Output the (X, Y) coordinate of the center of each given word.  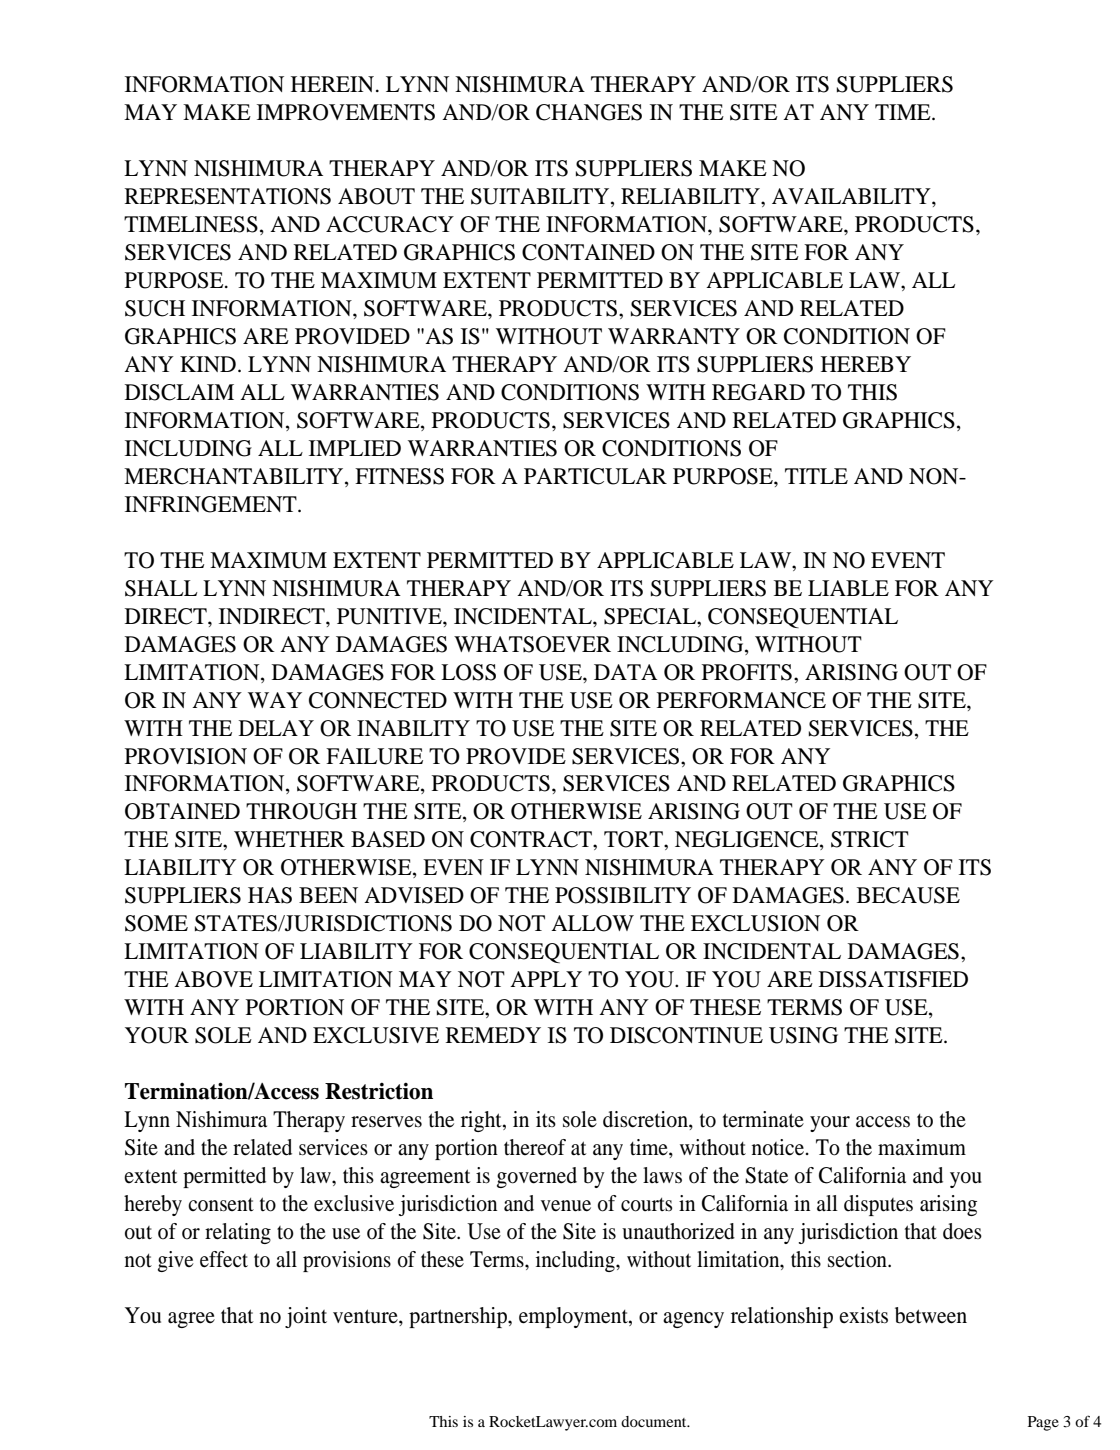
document (655, 1421)
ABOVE (213, 979)
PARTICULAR (595, 476)
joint (306, 1317)
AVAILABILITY (852, 196)
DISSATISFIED (893, 979)
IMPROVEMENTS (346, 112)
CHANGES (589, 112)
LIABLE (848, 588)
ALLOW (592, 923)
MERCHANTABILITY (235, 477)
